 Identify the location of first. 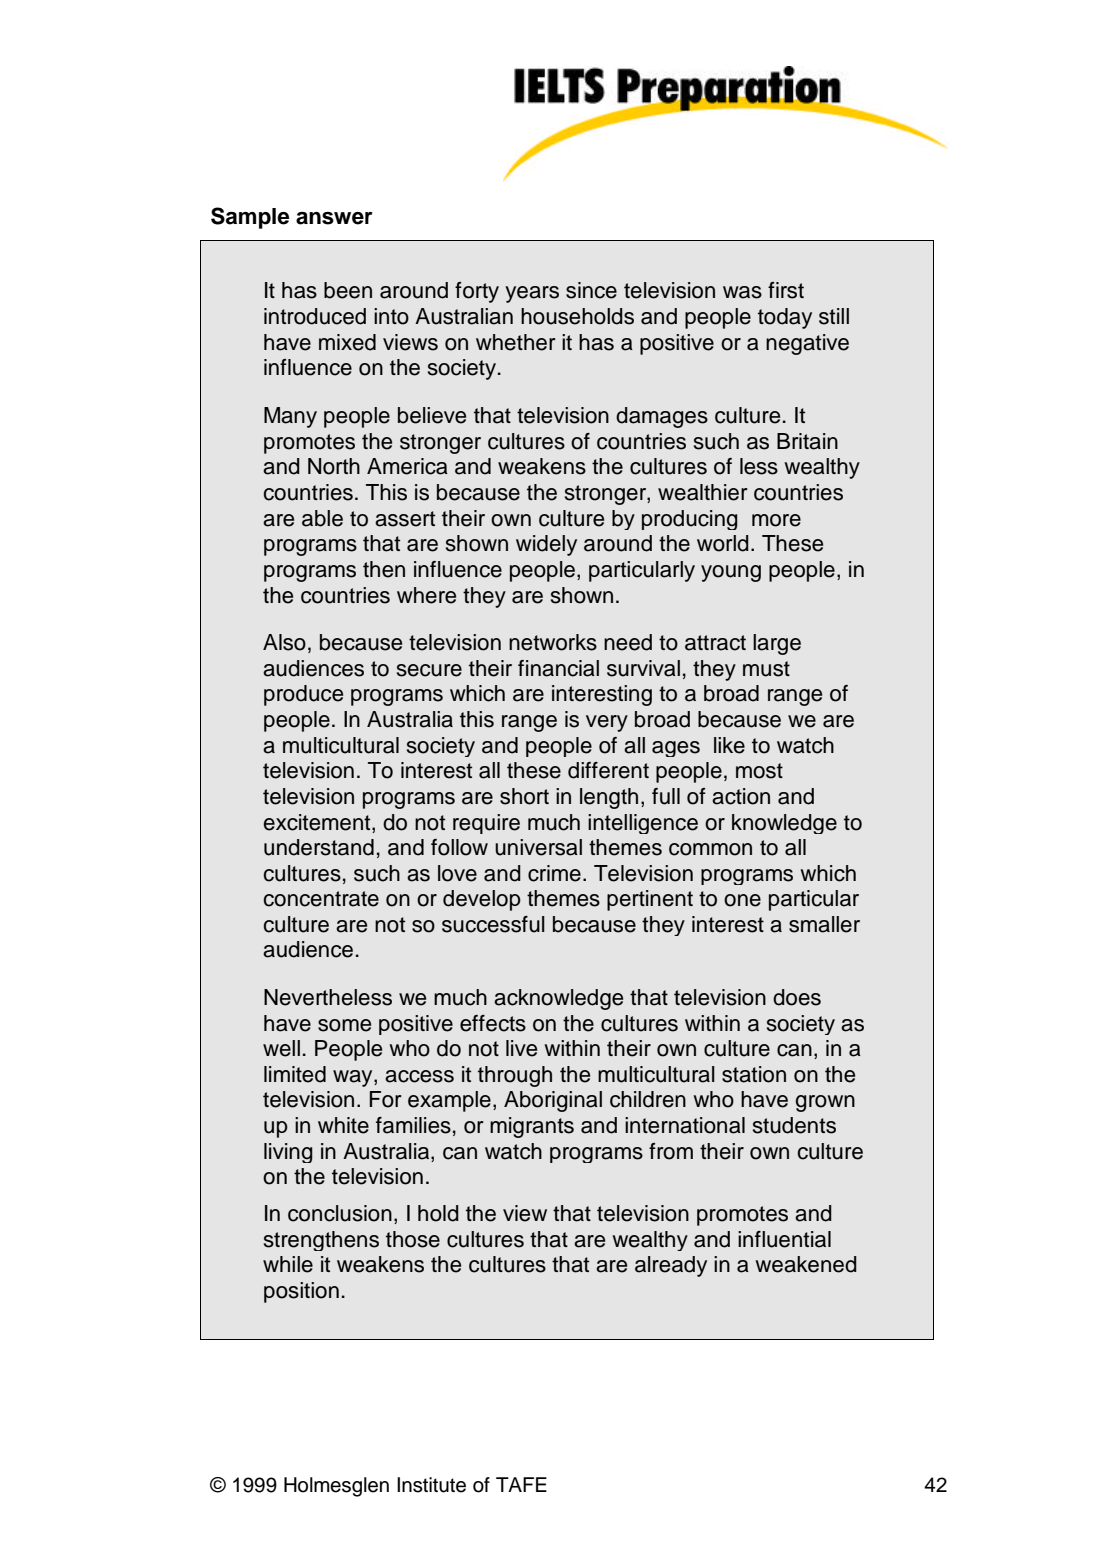
(786, 290).
